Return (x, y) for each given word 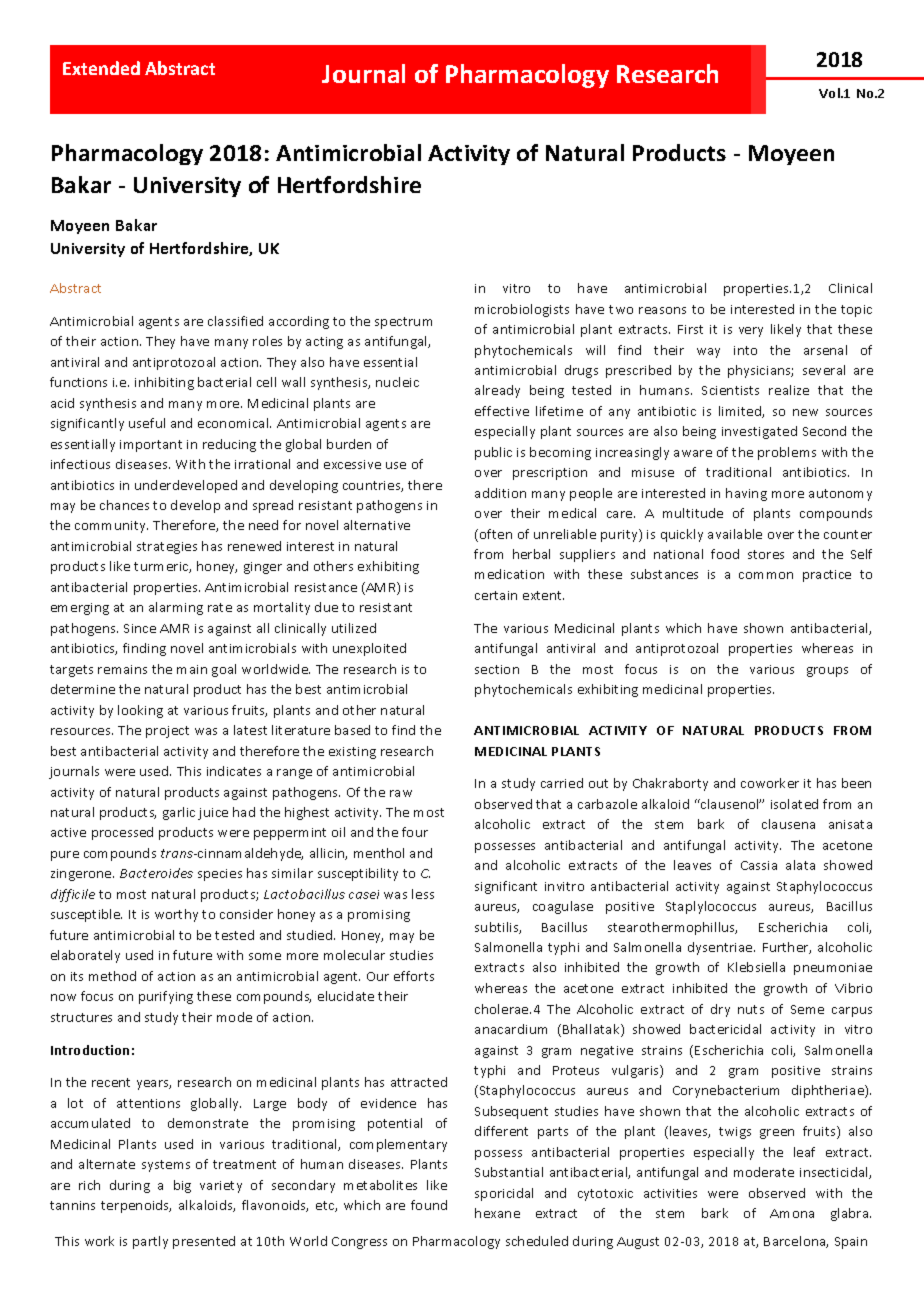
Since (140, 628)
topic (856, 311)
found (429, 1205)
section (497, 669)
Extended (101, 68)
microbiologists (522, 310)
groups (827, 672)
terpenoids (136, 1206)
